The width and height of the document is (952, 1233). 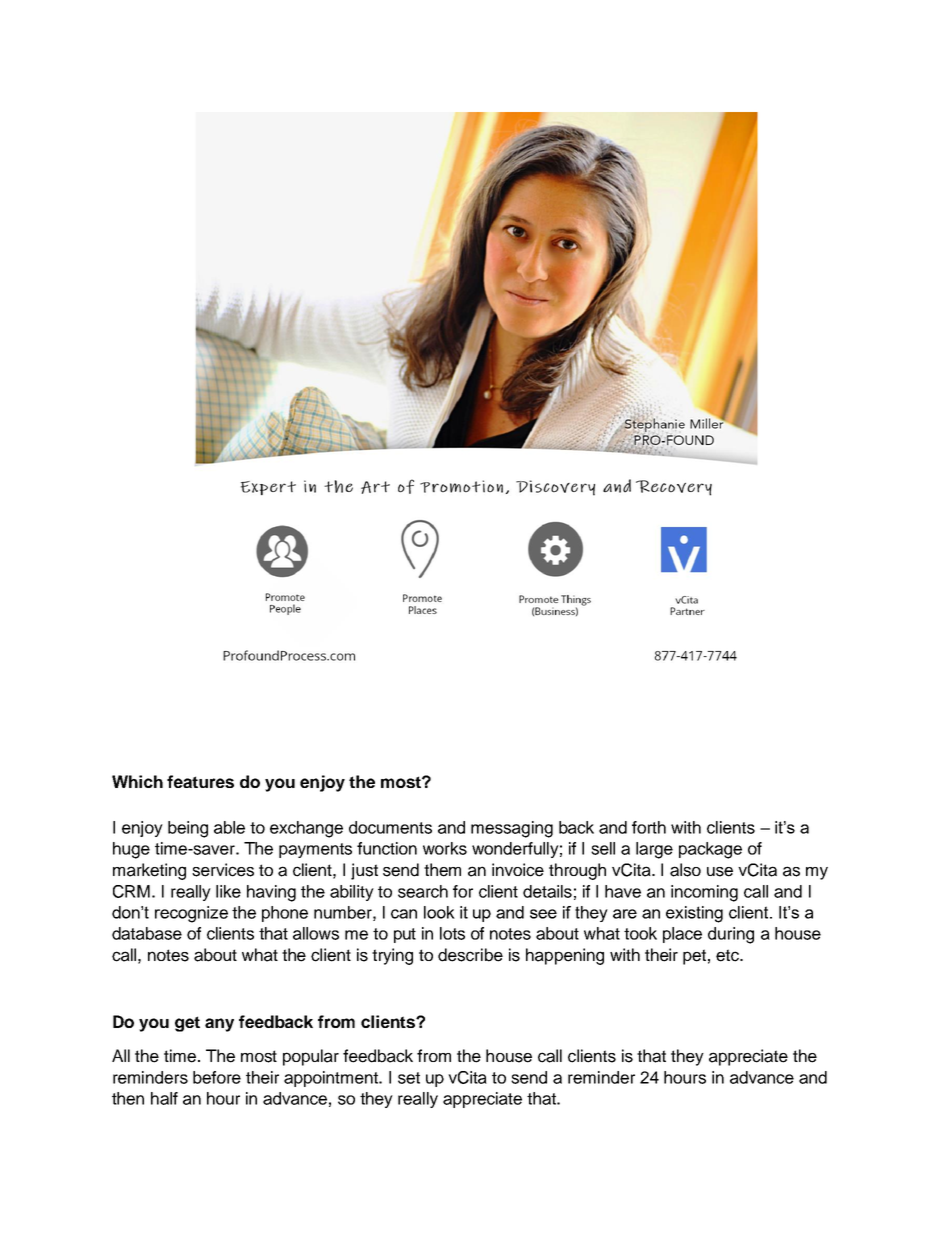 I want to click on put, so click(x=405, y=935).
